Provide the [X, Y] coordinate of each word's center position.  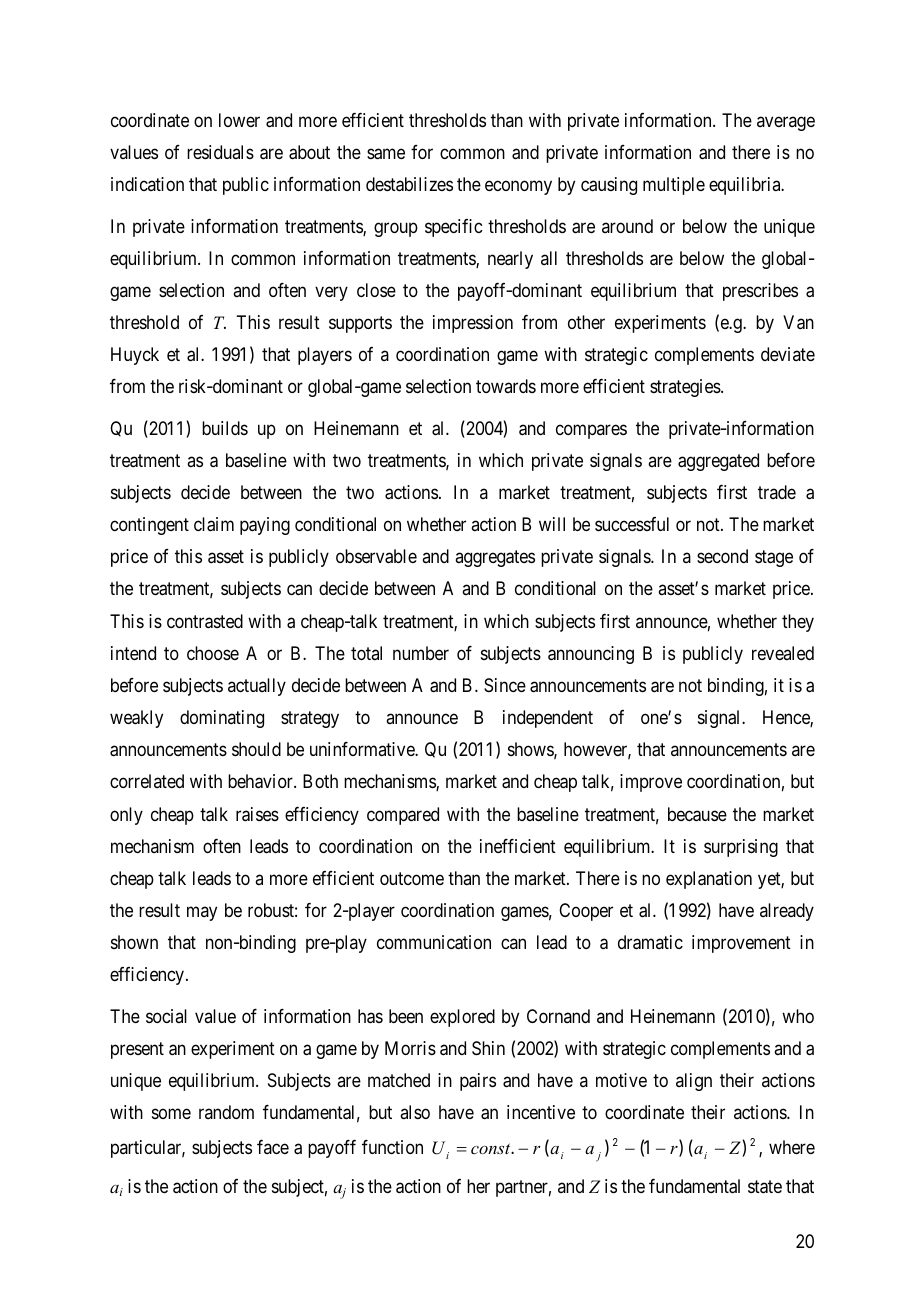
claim [214, 524]
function [392, 1147]
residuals [220, 152]
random [226, 1112]
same [386, 154]
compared [403, 816]
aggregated [718, 462]
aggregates [495, 559]
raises [257, 814]
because [697, 814]
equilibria [746, 186]
